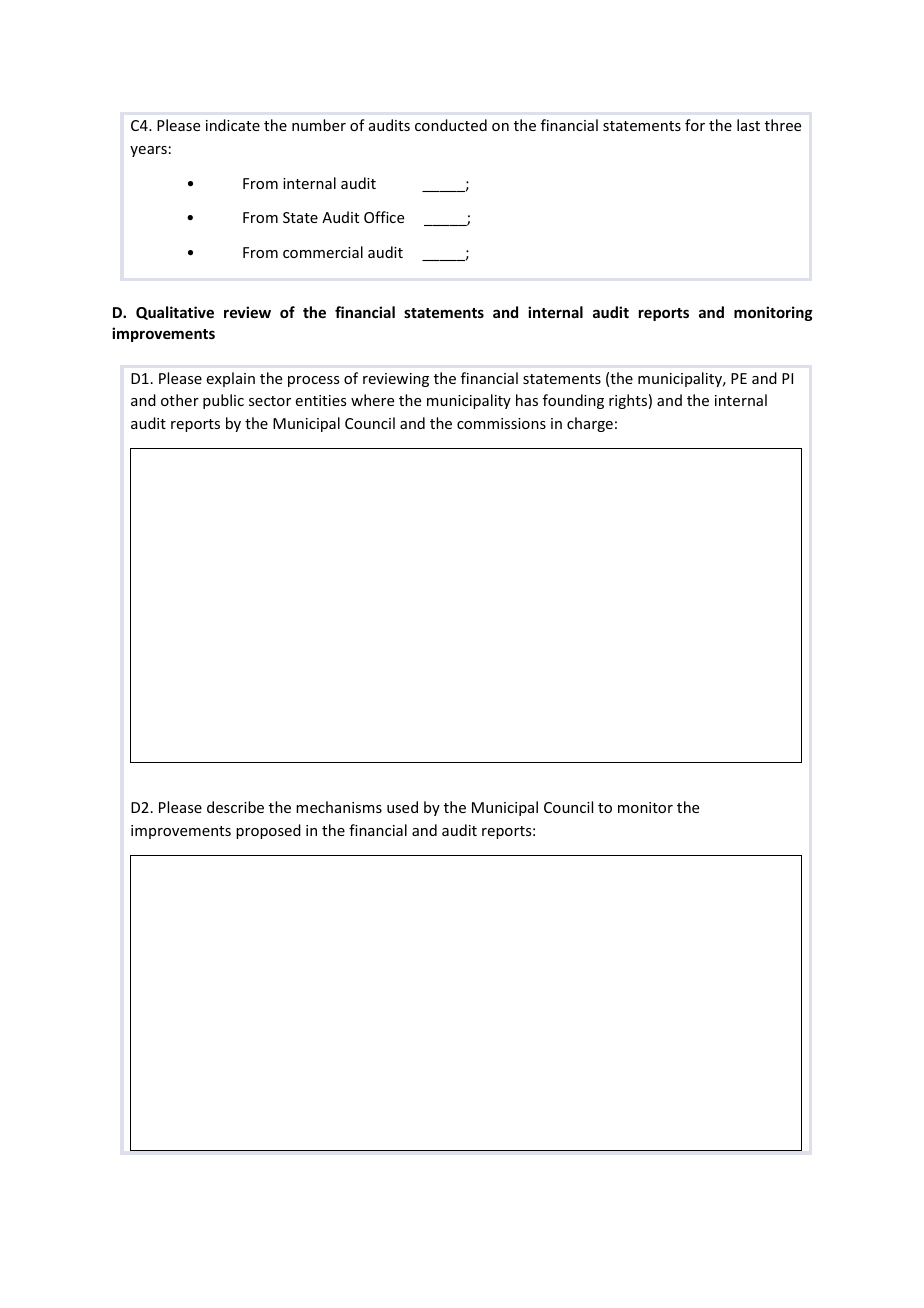 This document has height=1308, width=924. Describe the element at coordinates (233, 125) in the document. I see `indicate` at that location.
